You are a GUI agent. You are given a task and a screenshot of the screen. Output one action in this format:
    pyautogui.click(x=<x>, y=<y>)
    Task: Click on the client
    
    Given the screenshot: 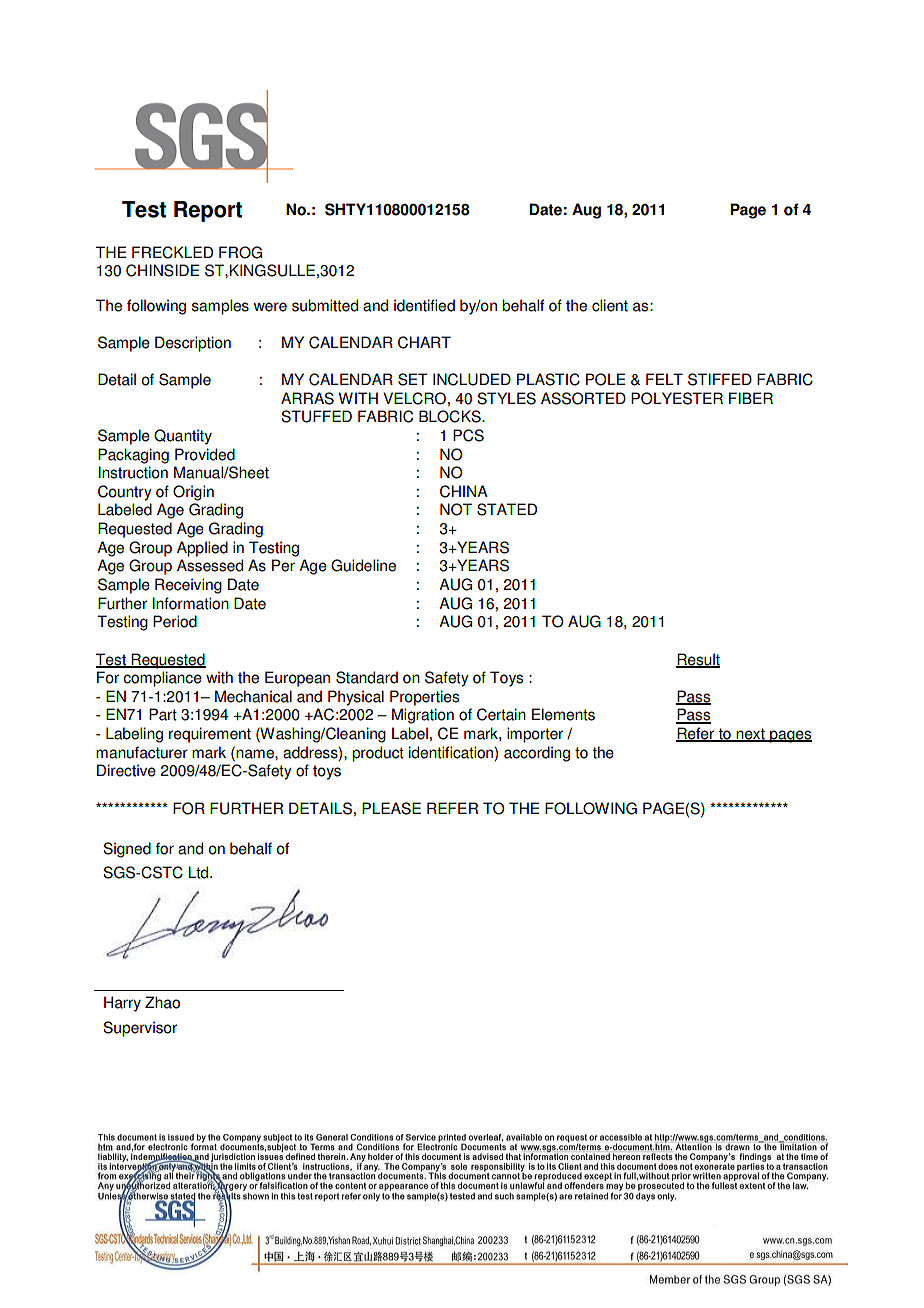 What is the action you would take?
    pyautogui.click(x=610, y=305)
